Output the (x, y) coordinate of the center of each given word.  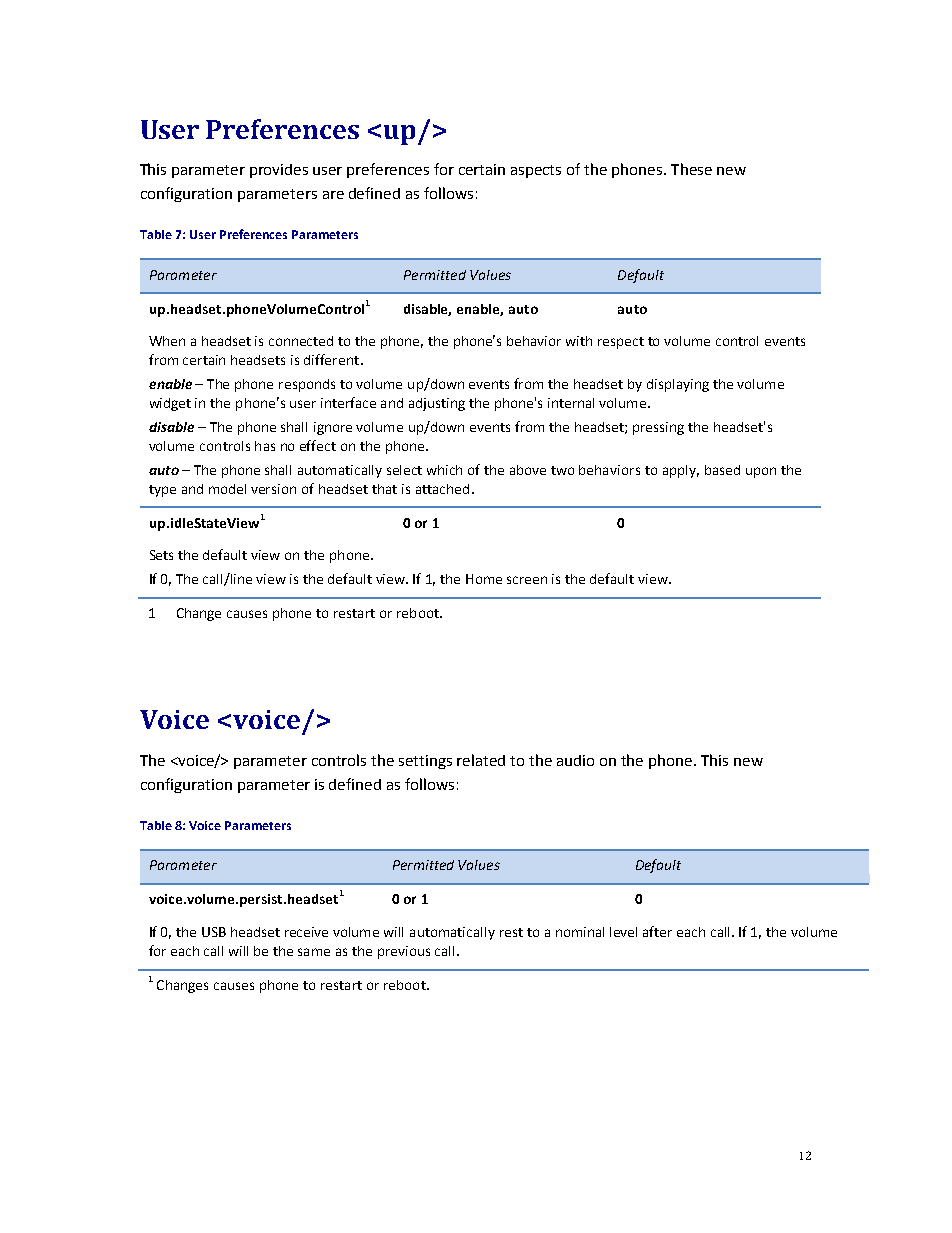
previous (404, 952)
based (722, 470)
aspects (536, 171)
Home (484, 579)
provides (279, 171)
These (691, 169)
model (227, 489)
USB (214, 932)
